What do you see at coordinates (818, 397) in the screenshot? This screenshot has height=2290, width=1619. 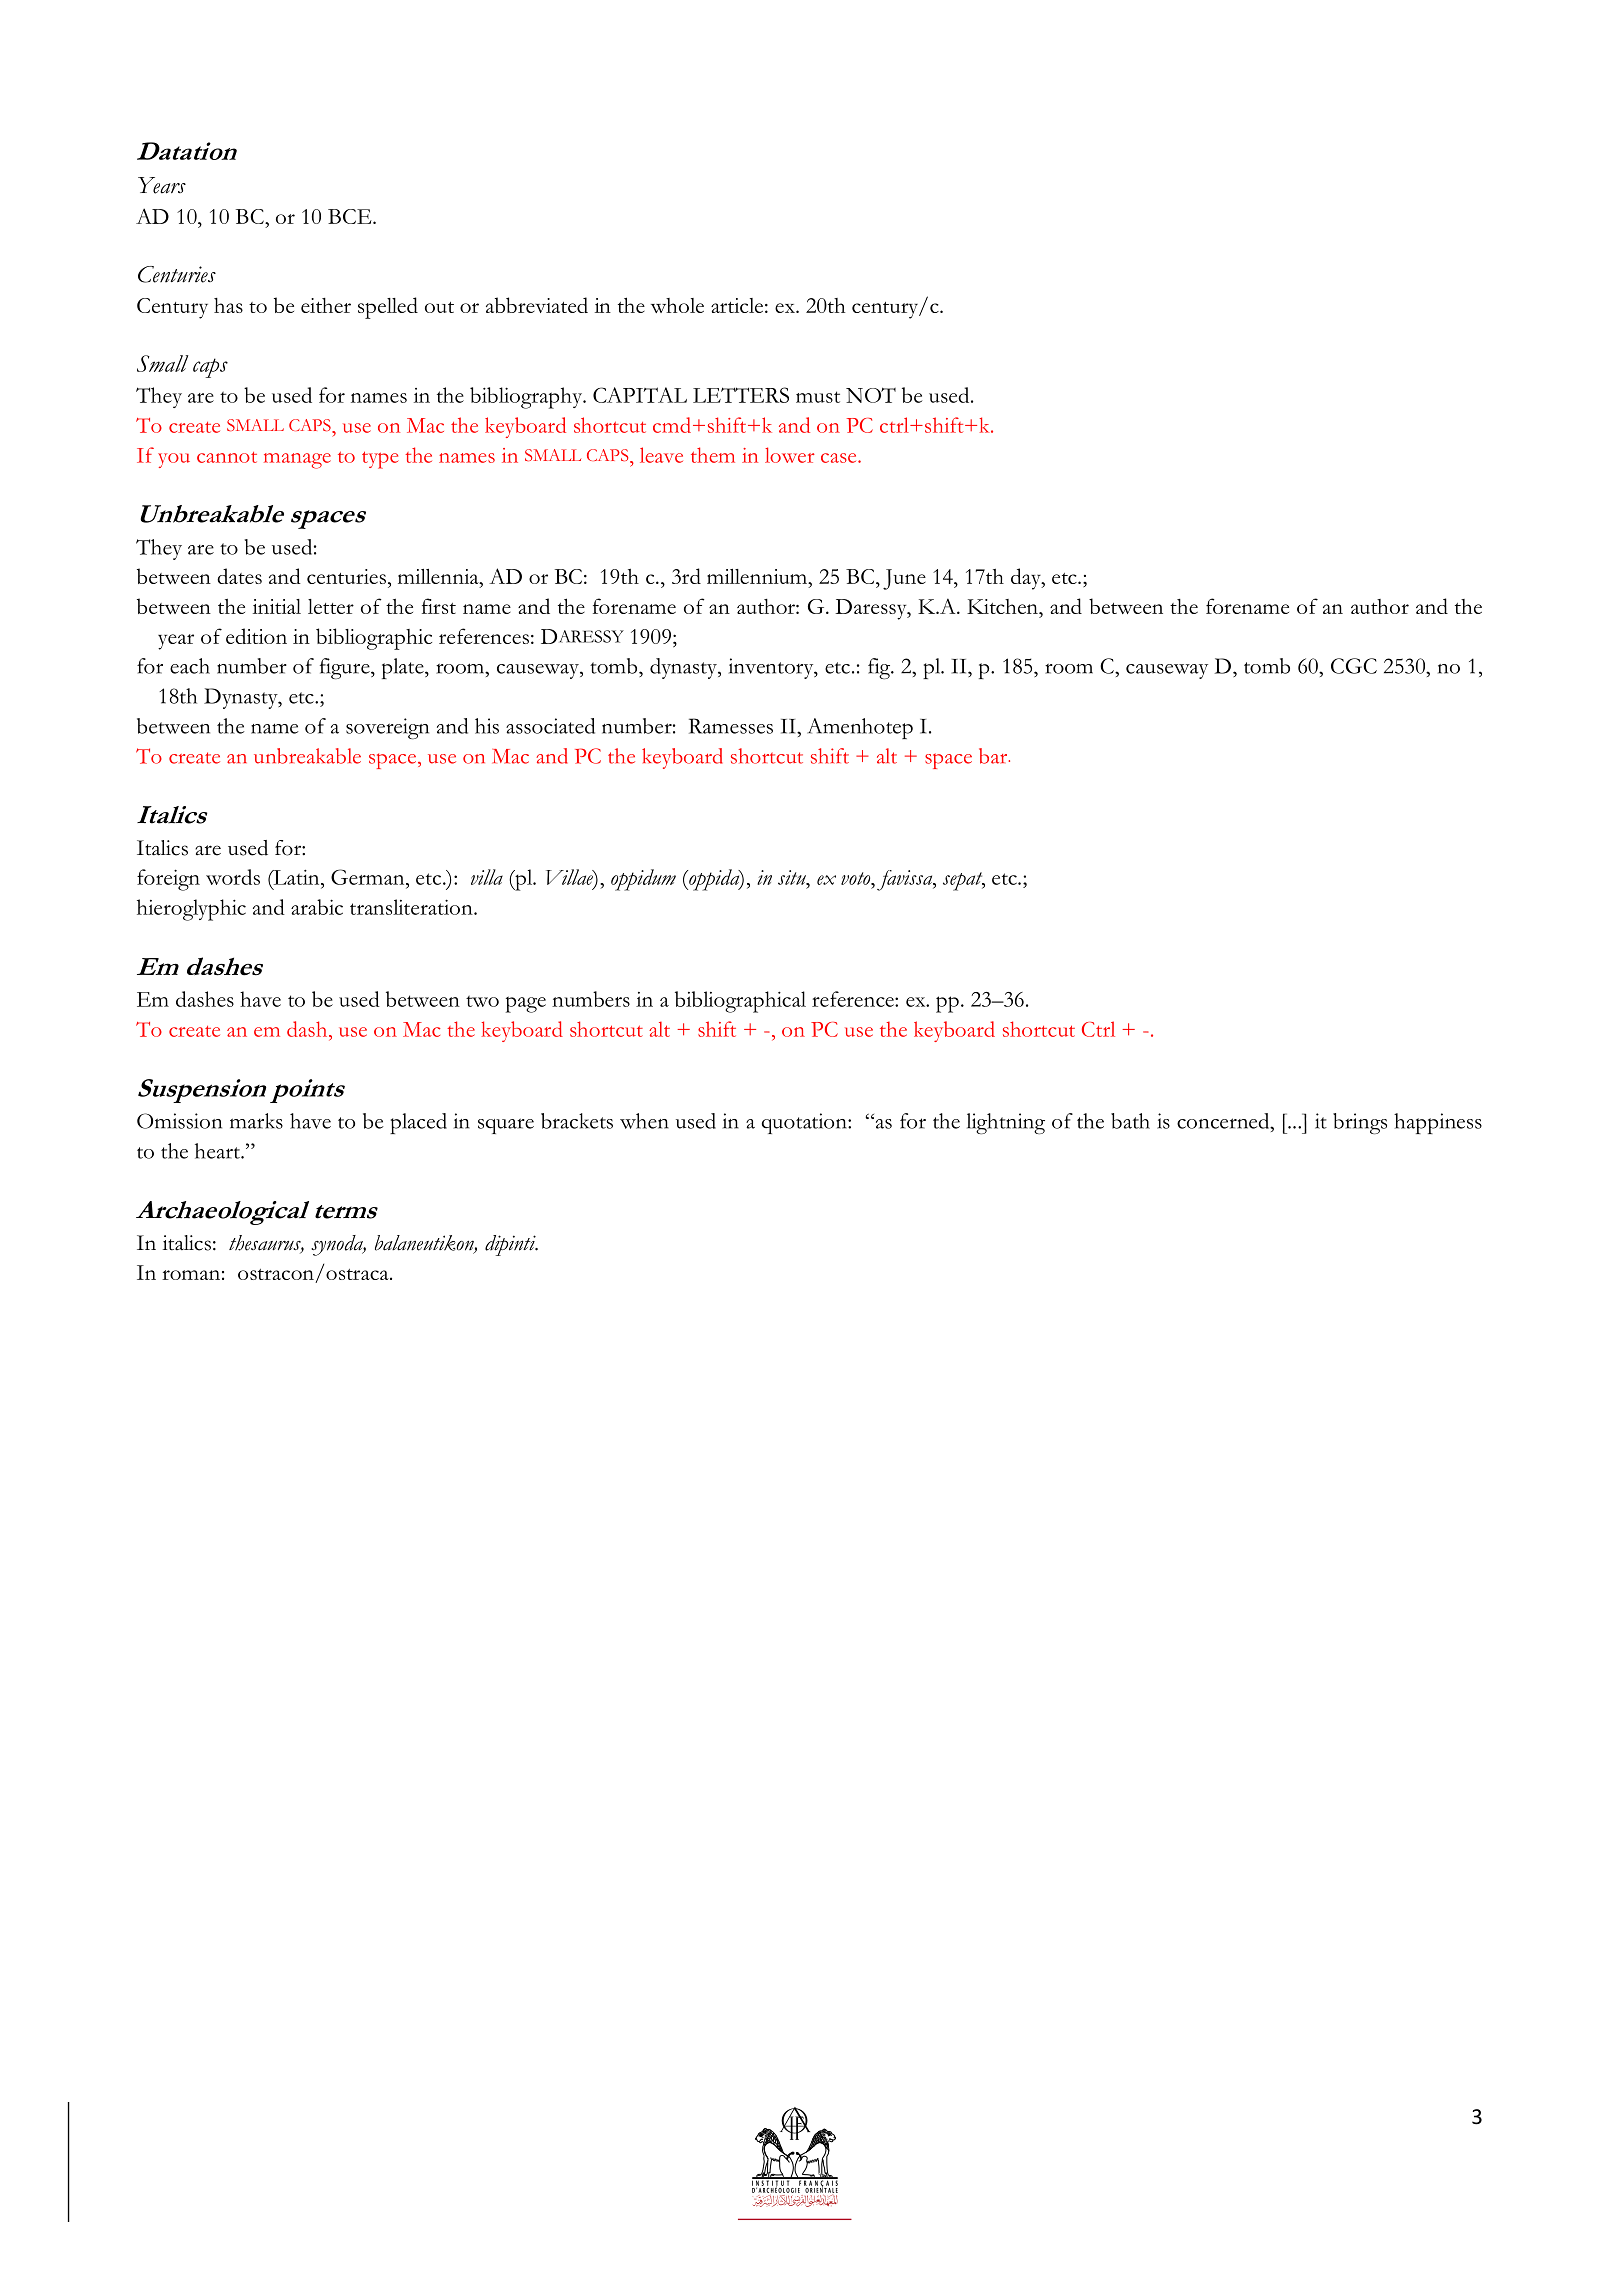 I see `must` at bounding box center [818, 397].
